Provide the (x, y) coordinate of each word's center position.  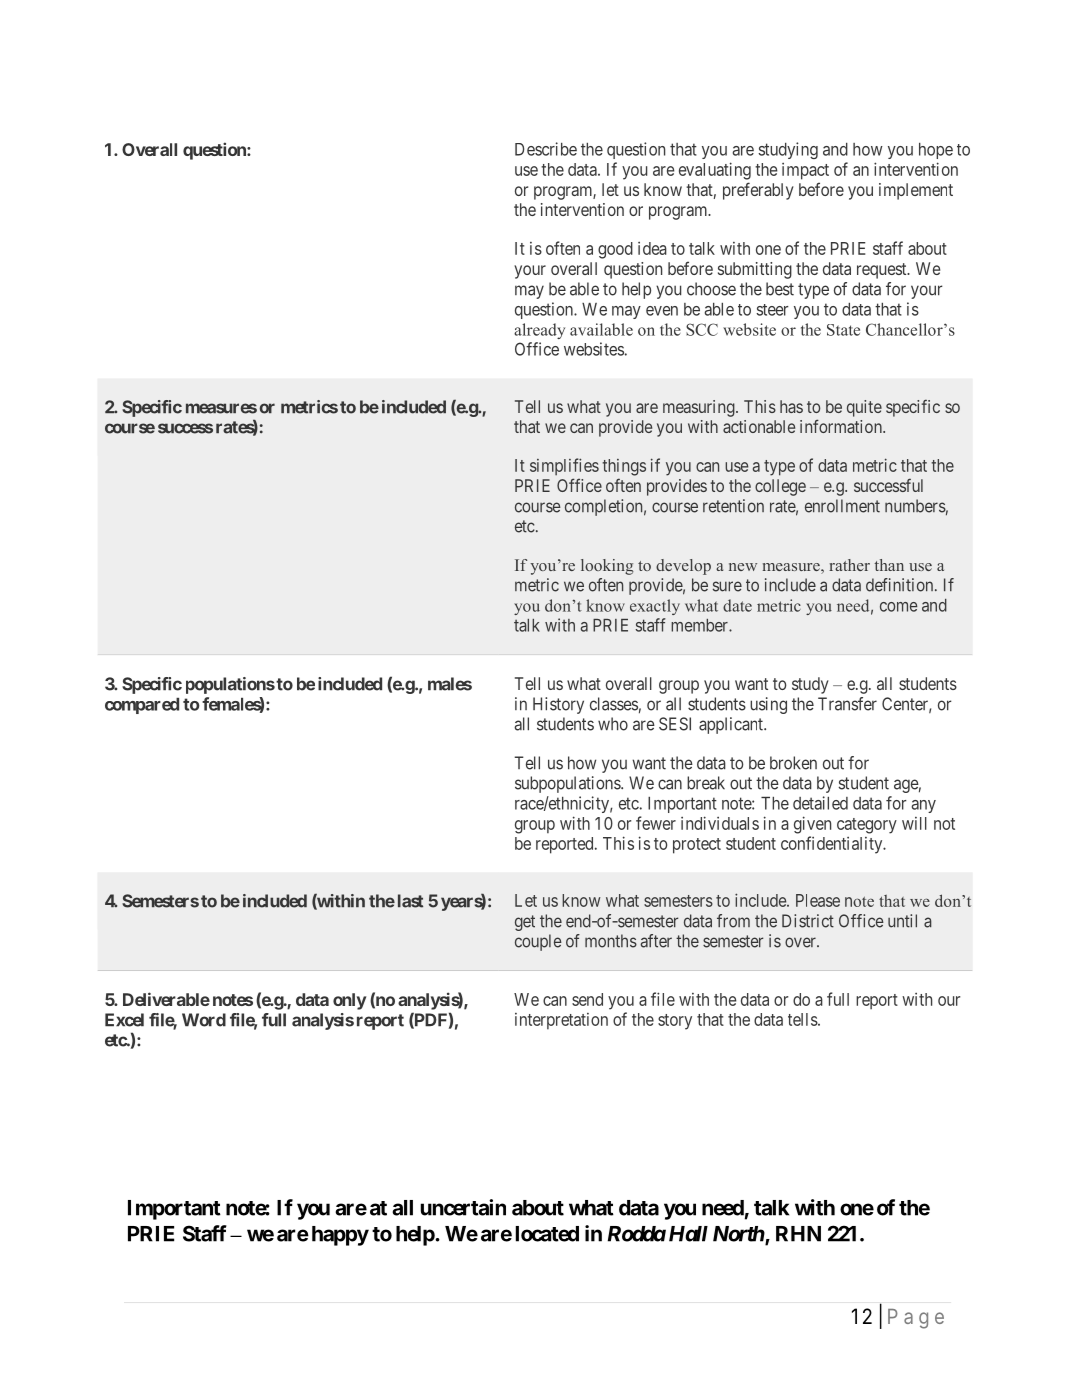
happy (340, 1236)
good (615, 250)
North (739, 1234)
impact (805, 171)
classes (614, 704)
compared (142, 706)
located (547, 1234)
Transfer (847, 704)
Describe (546, 149)
